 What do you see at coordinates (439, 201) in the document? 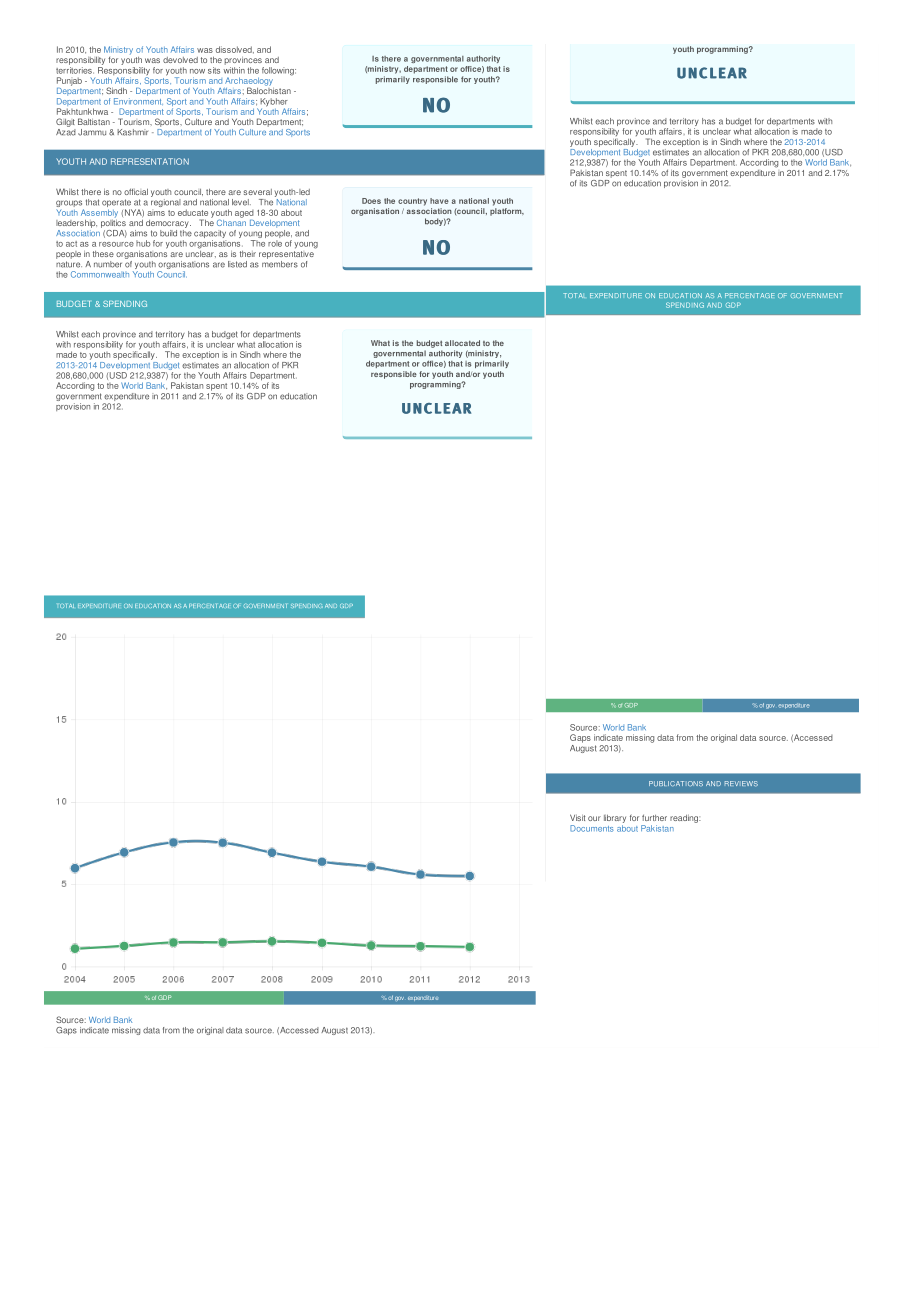
I see `have` at bounding box center [439, 201].
